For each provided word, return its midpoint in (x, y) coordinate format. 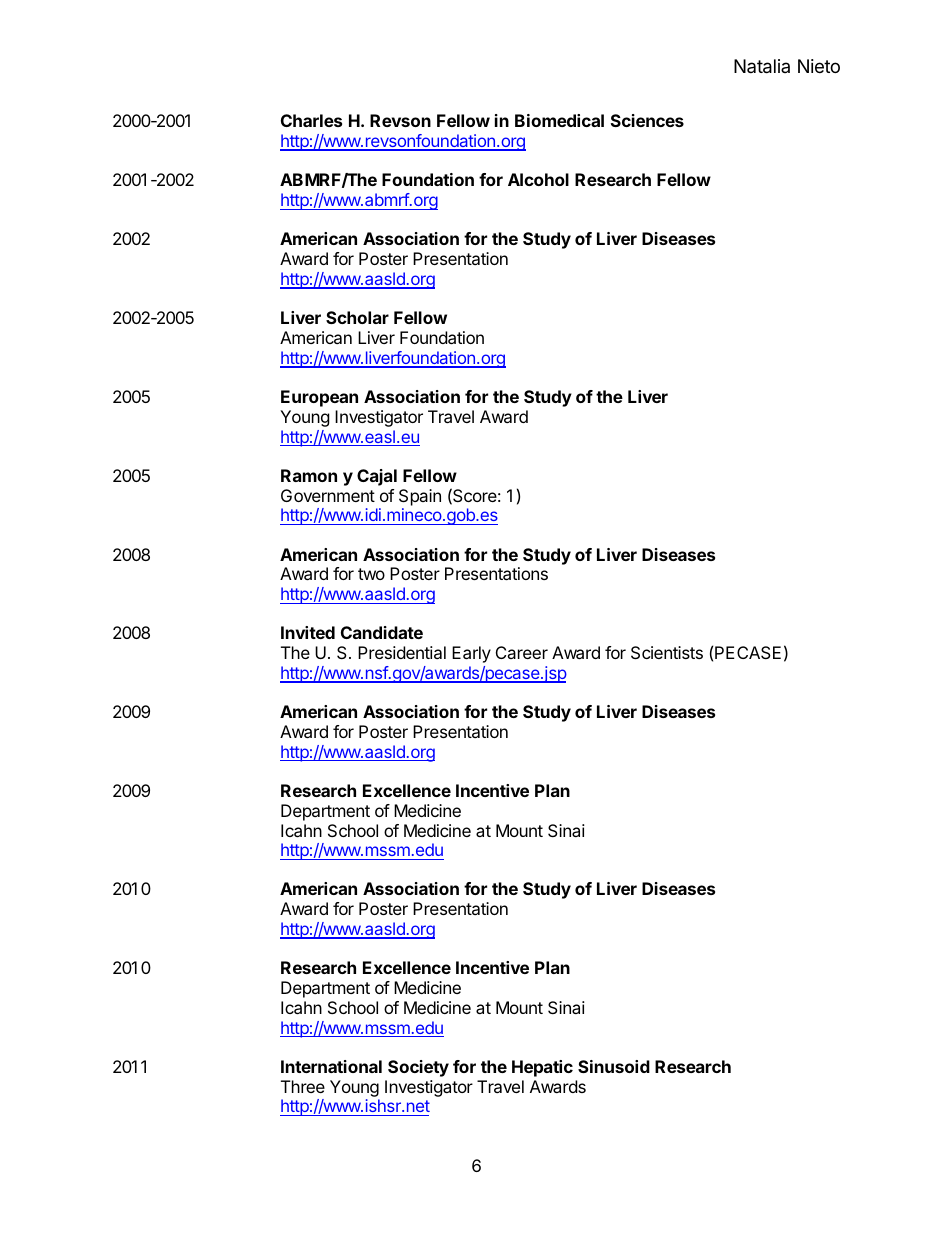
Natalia (762, 66)
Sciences (647, 120)
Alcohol (538, 179)
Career (522, 652)
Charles (311, 120)
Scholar (357, 317)
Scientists (667, 652)
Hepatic (542, 1068)
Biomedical (559, 120)
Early (471, 654)
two (371, 574)
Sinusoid (614, 1066)
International (331, 1066)
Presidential (402, 652)
